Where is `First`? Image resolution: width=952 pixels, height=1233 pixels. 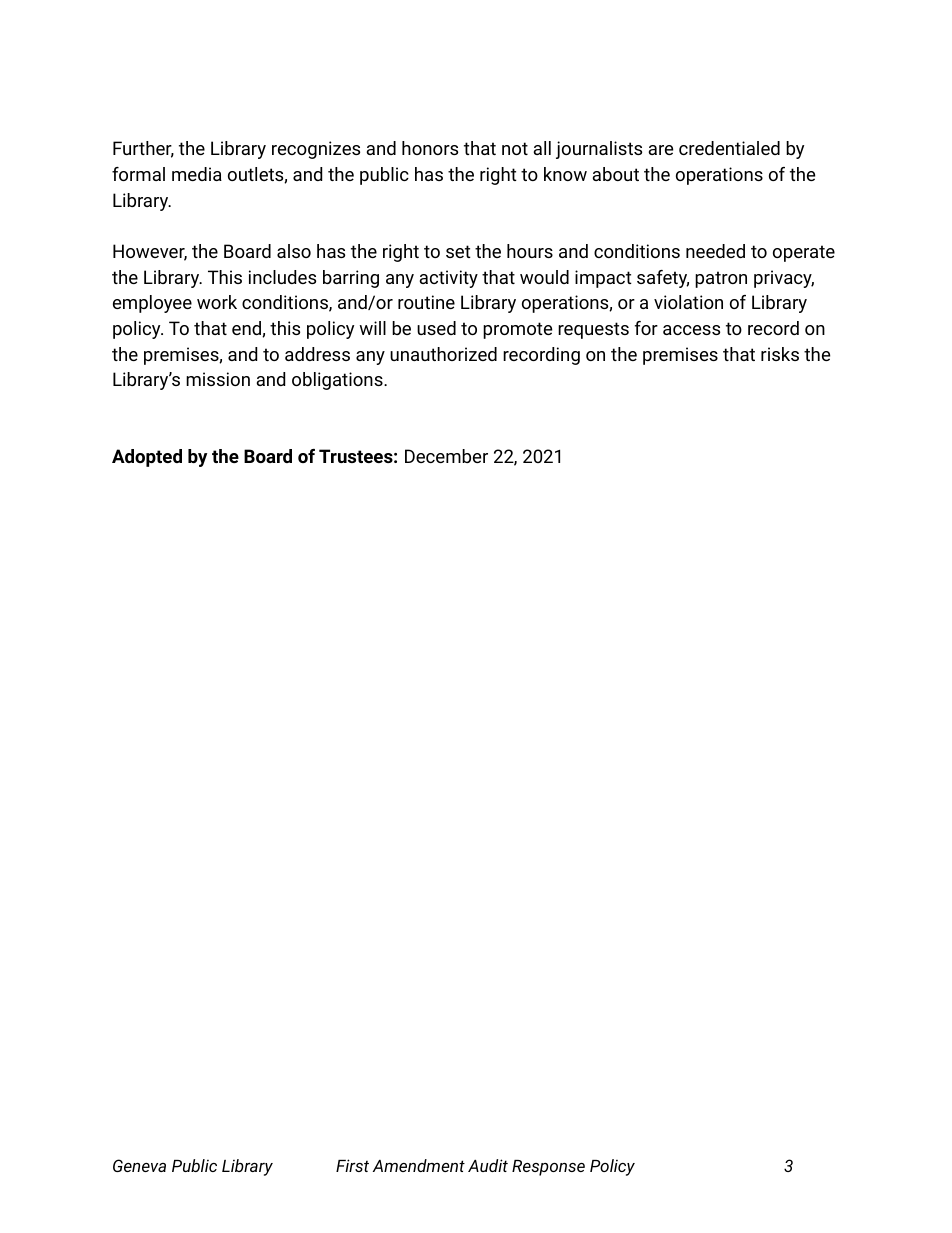
First is located at coordinates (352, 1165).
